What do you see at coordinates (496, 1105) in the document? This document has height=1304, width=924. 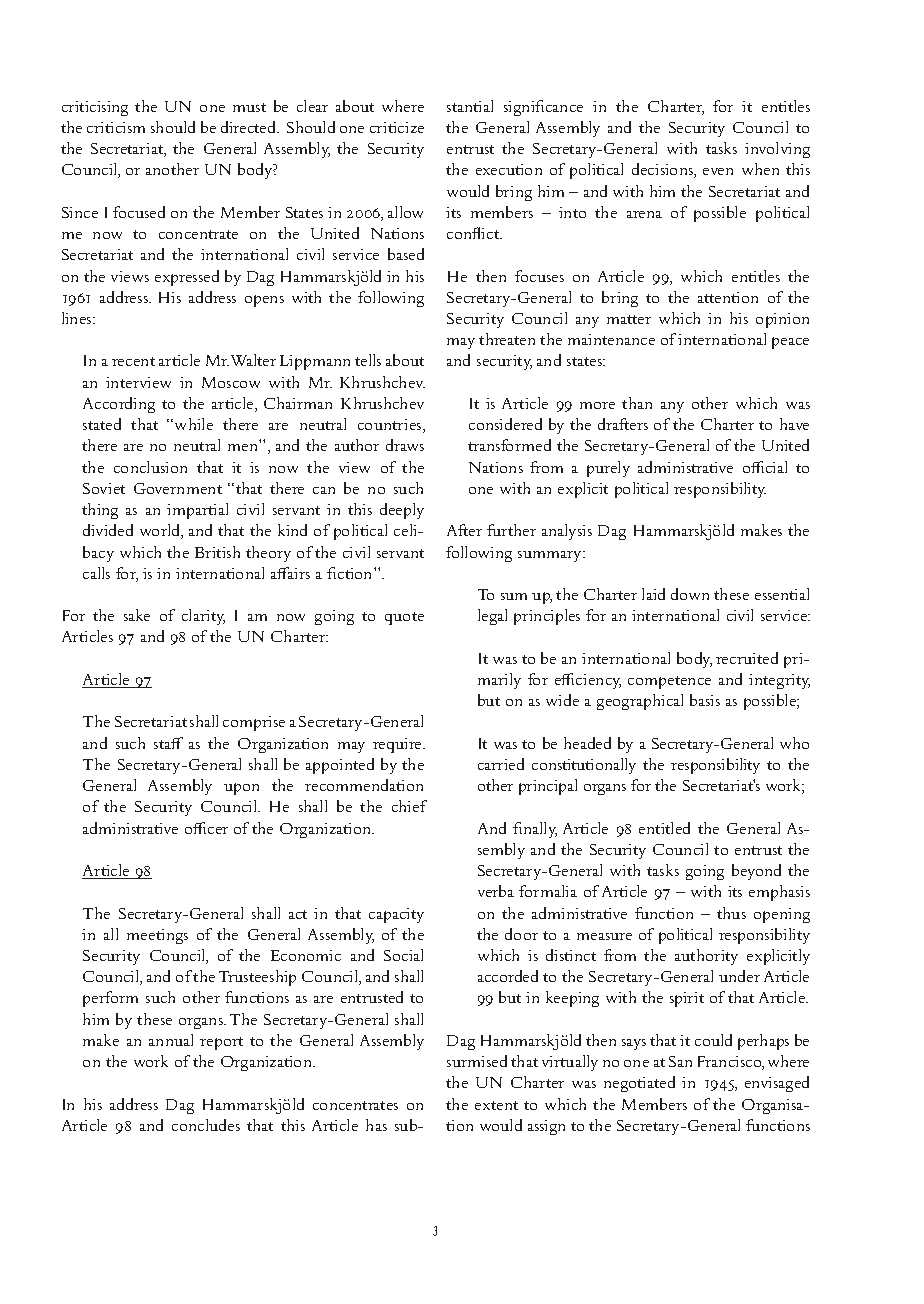 I see `extent` at bounding box center [496, 1105].
